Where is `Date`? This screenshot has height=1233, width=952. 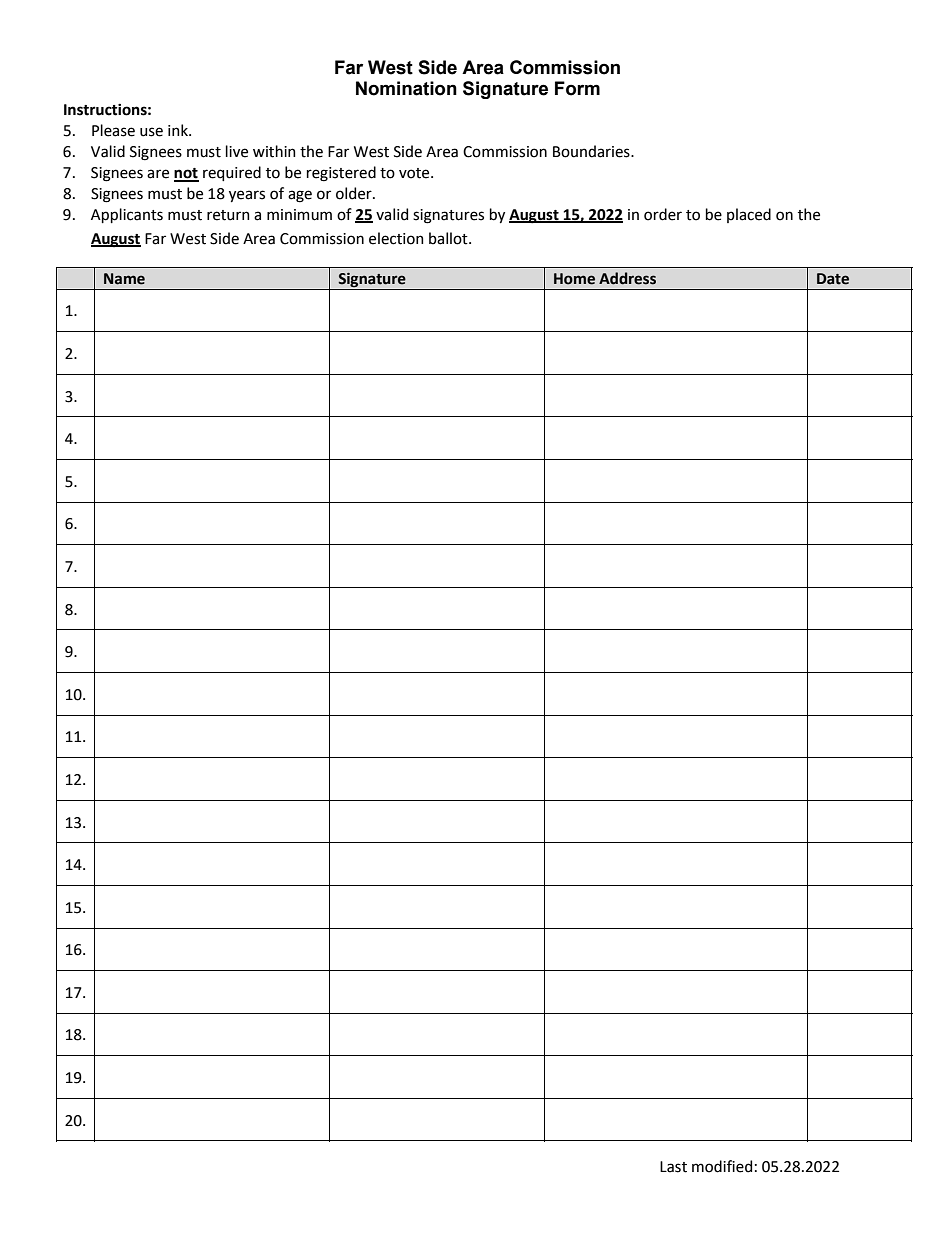
Date is located at coordinates (833, 279).
